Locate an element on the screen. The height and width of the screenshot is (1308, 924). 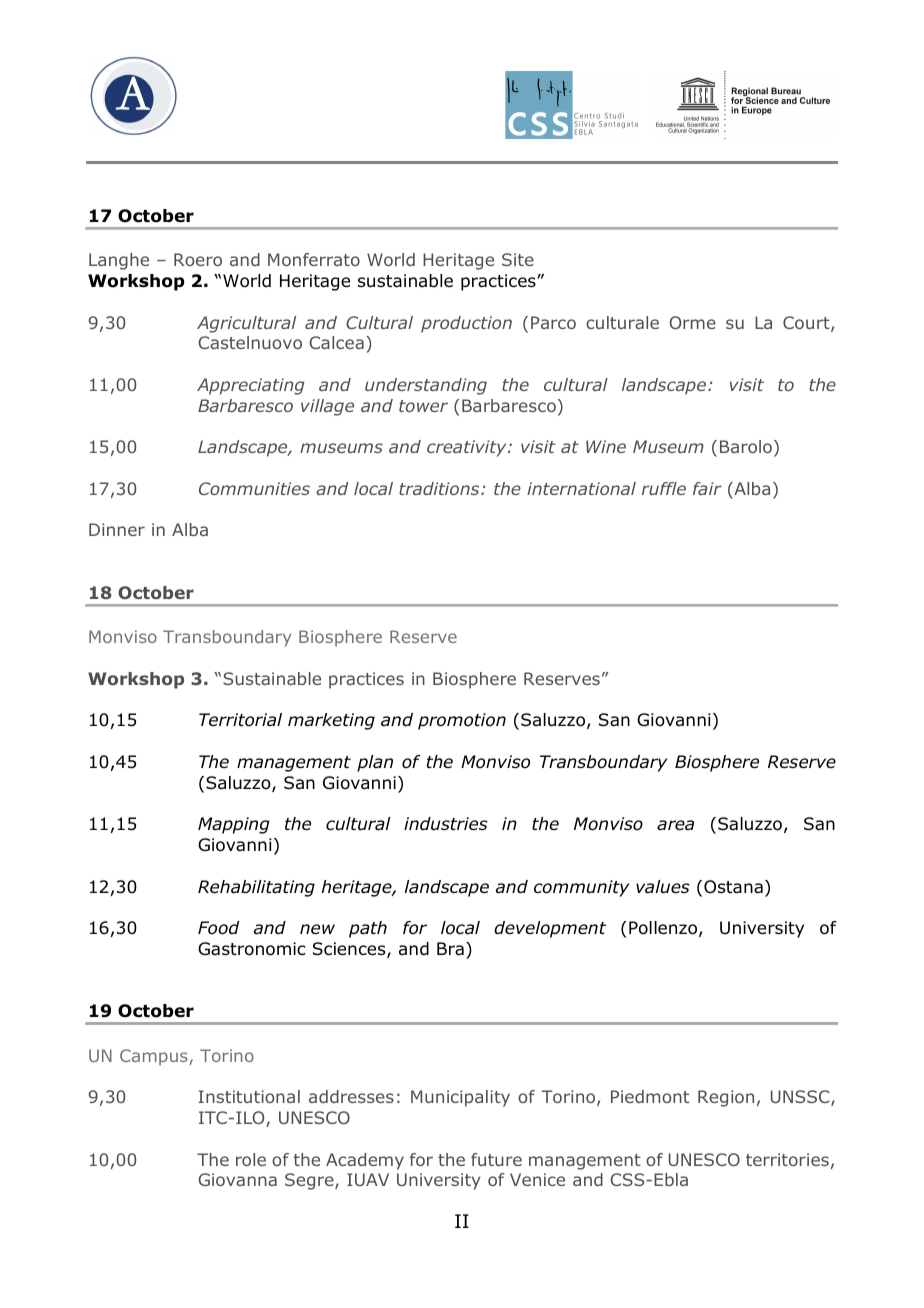
area is located at coordinates (675, 825).
